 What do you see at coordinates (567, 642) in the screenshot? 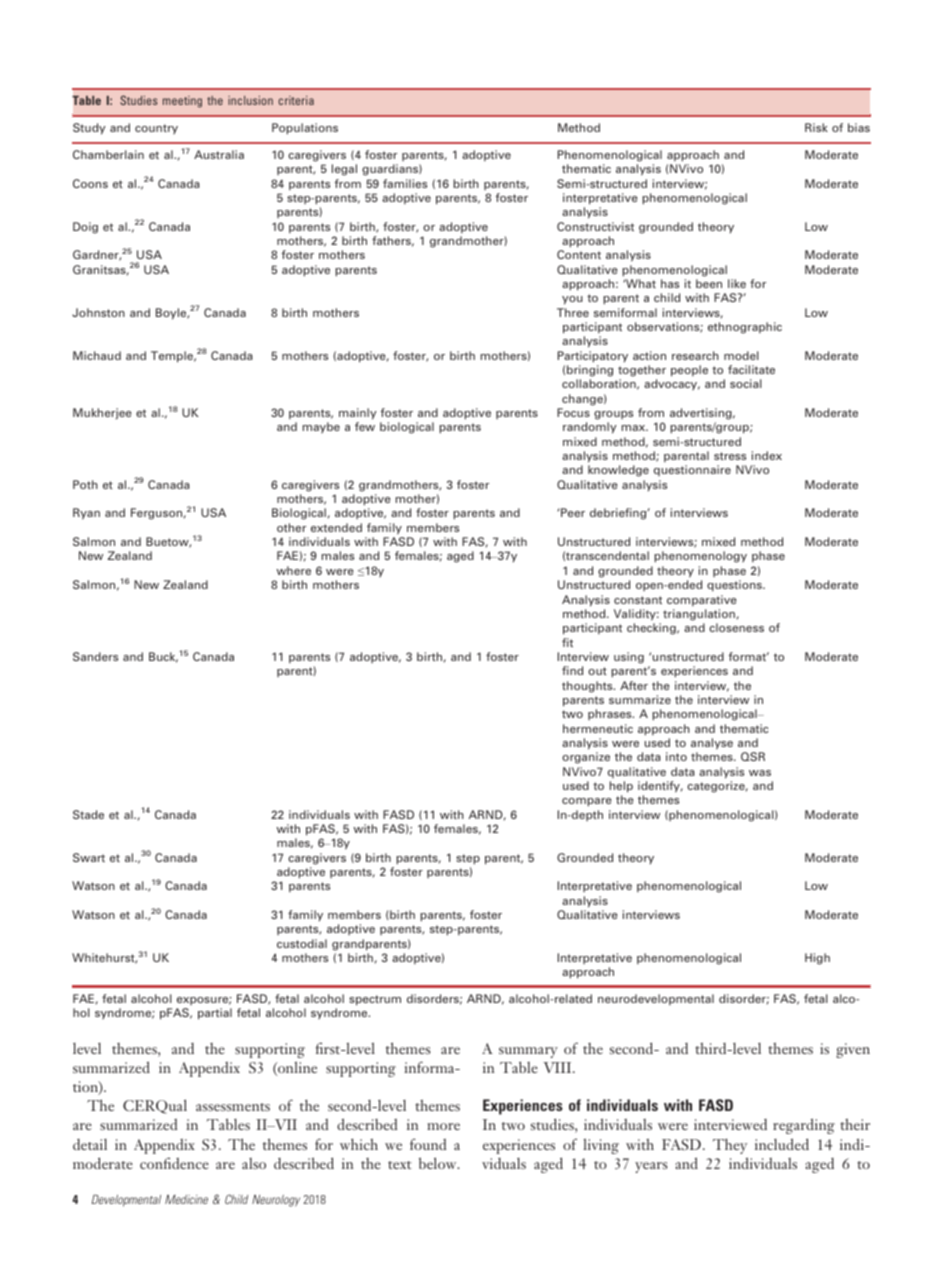
I see `fit` at bounding box center [567, 642].
